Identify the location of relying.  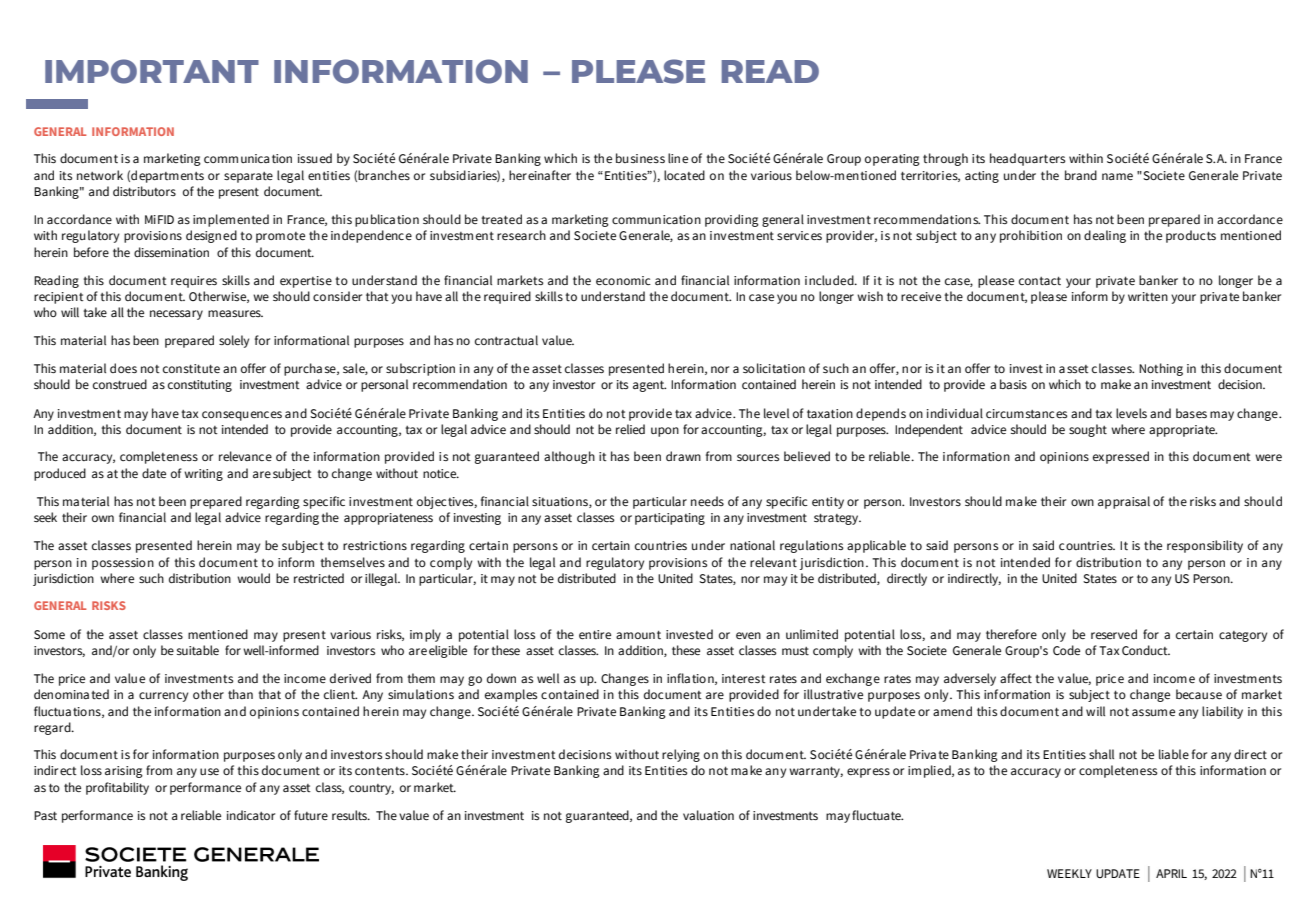
(681, 755).
